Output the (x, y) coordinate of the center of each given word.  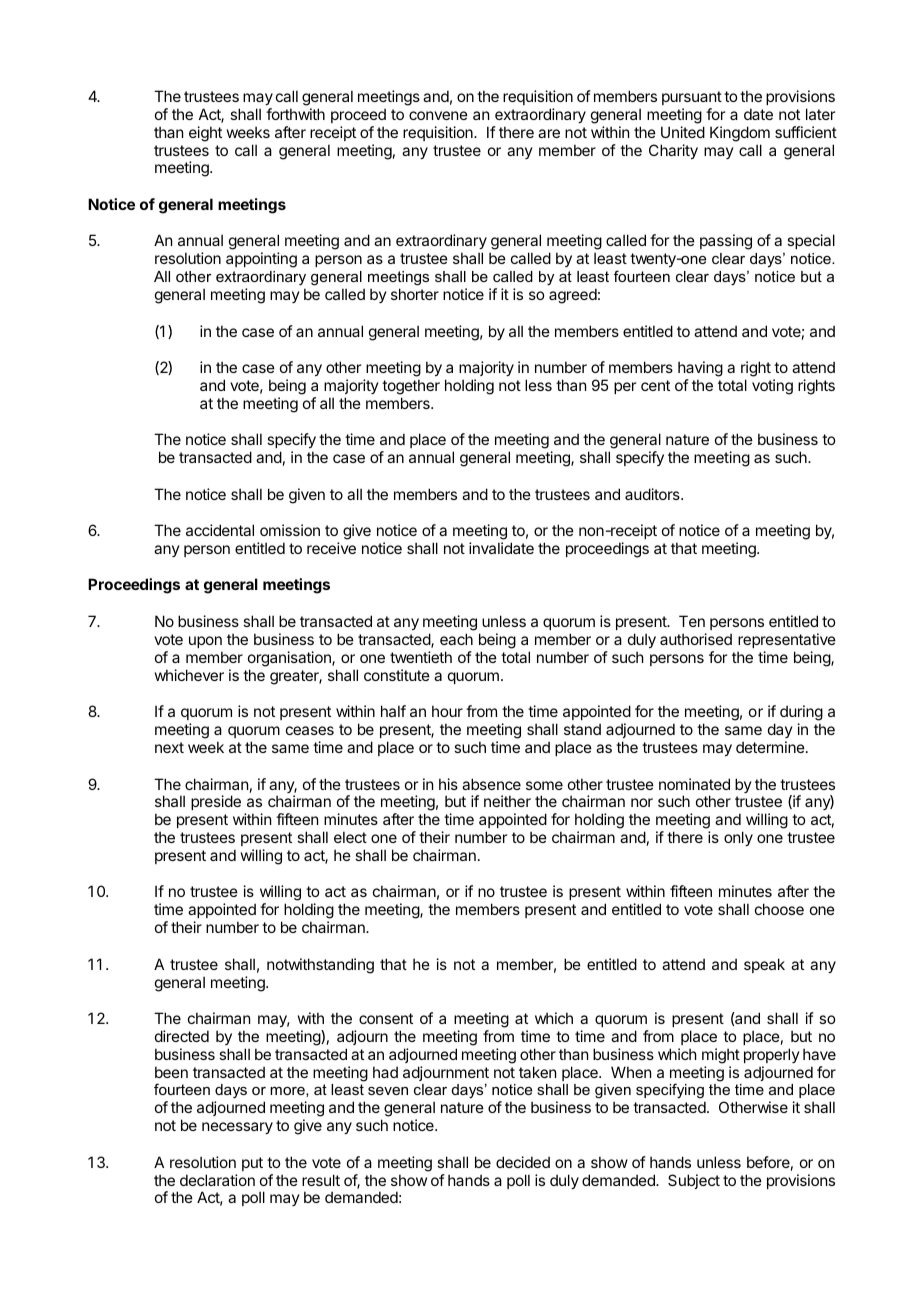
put (252, 1164)
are (549, 133)
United (683, 132)
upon (205, 642)
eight (205, 134)
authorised (696, 639)
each (456, 639)
